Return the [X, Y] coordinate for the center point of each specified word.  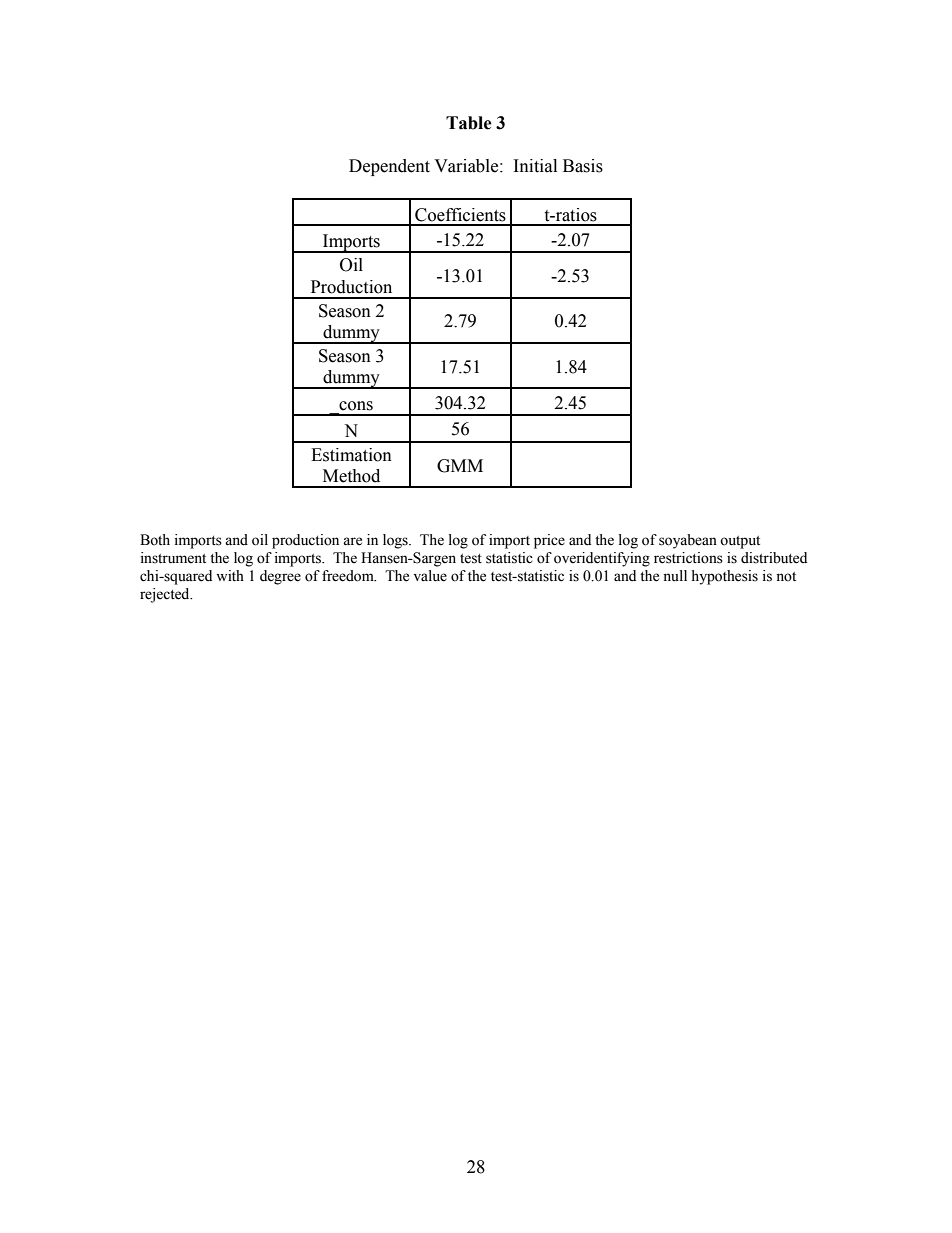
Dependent [389, 167]
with [230, 575]
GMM [460, 466]
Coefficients [460, 215]
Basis [583, 166]
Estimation [351, 455]
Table [469, 123]
